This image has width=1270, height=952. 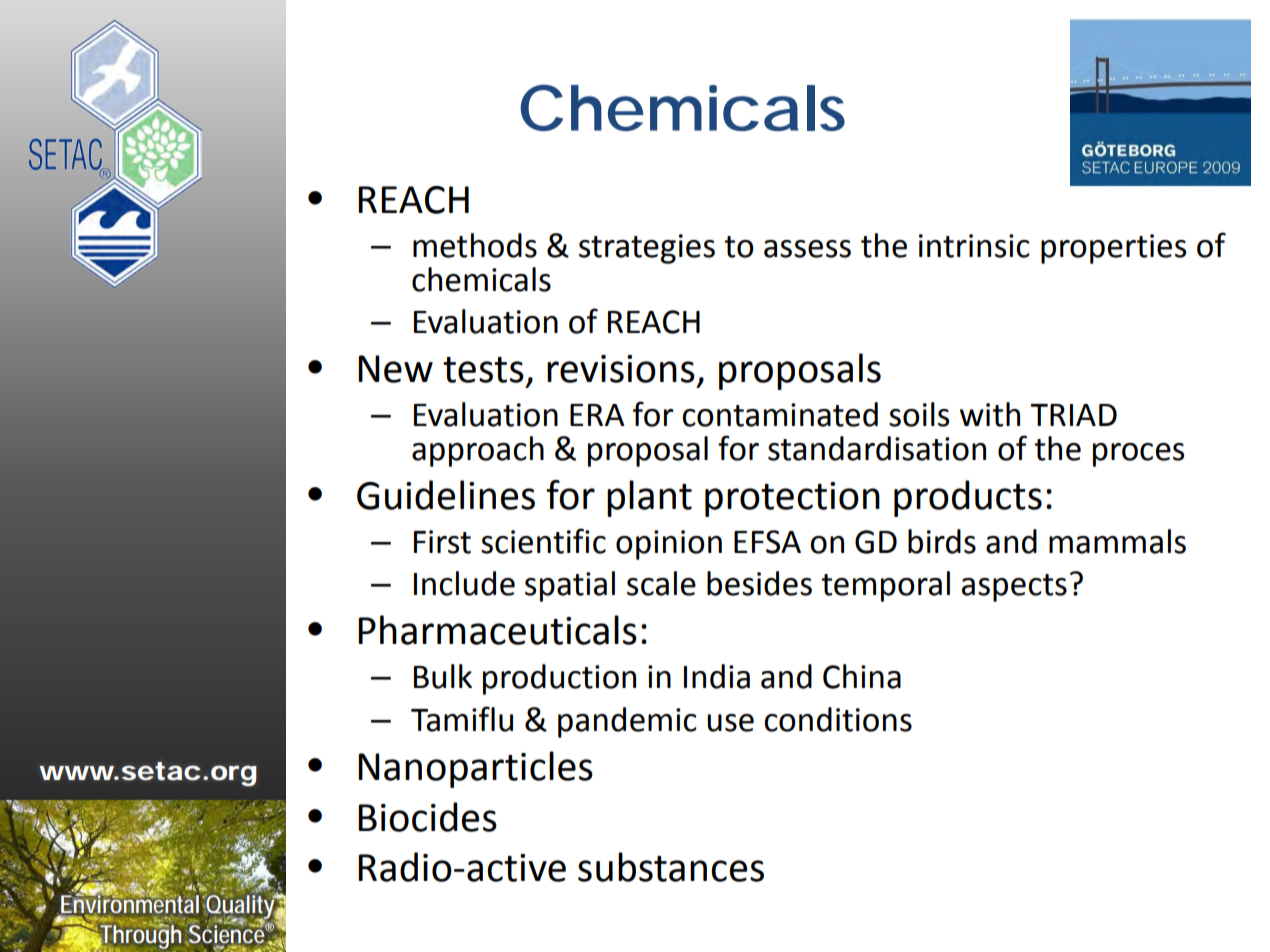 What do you see at coordinates (838, 719) in the image?
I see `conditions` at bounding box center [838, 719].
